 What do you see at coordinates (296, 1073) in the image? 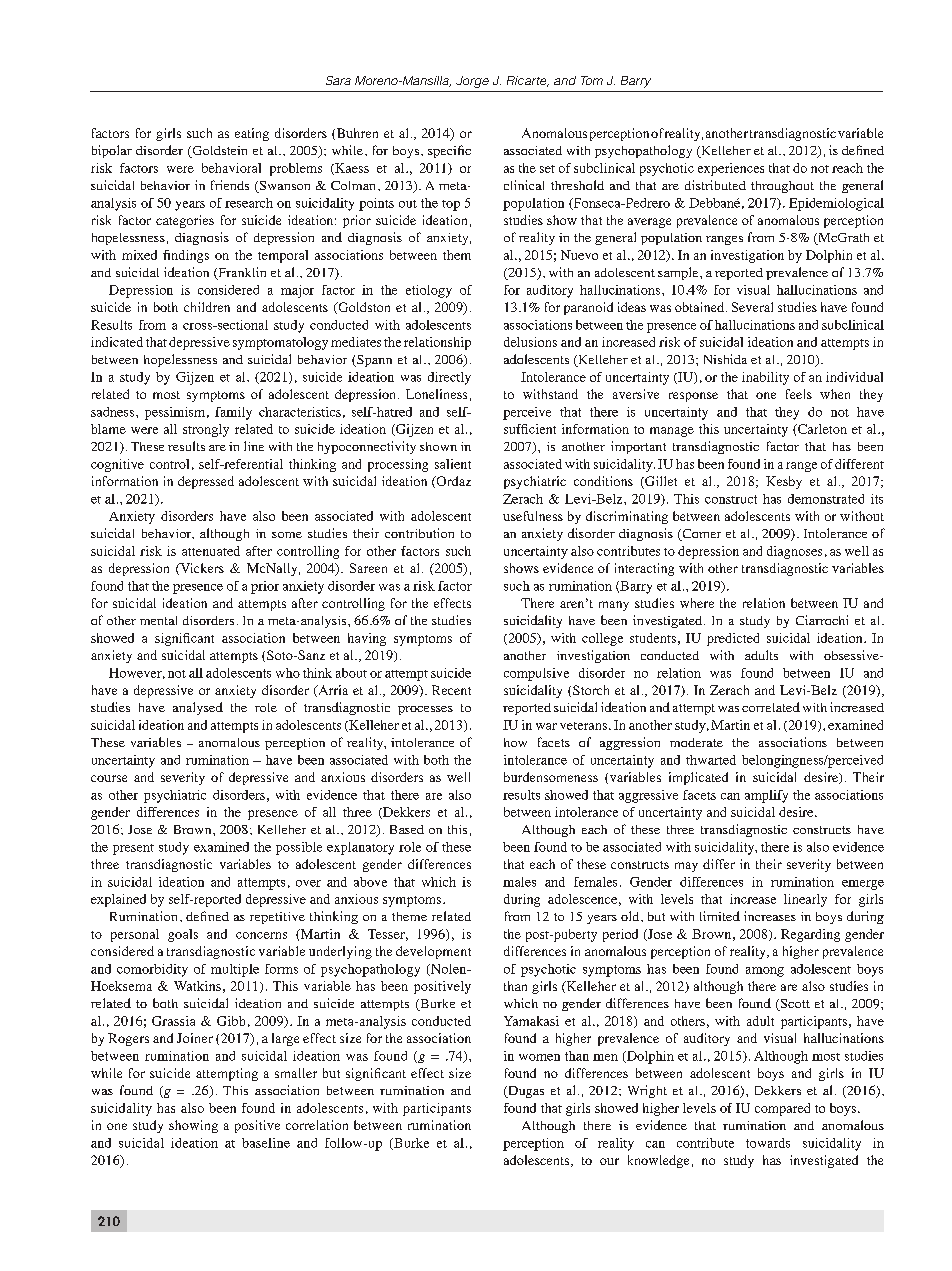
I see `smaller` at bounding box center [296, 1073].
